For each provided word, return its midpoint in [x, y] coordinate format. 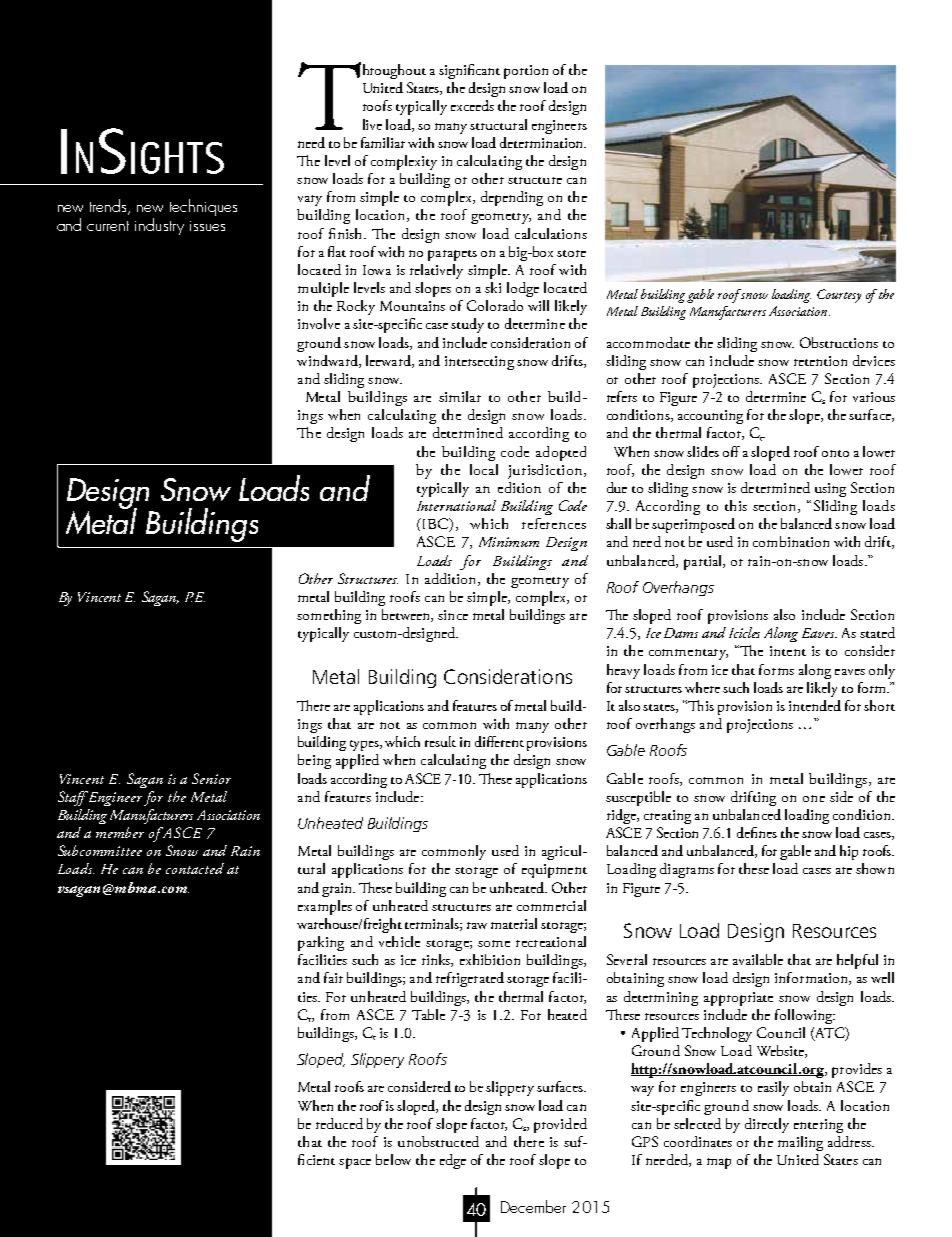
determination [542, 142]
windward [328, 361]
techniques [203, 207]
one [814, 798]
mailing [800, 1143]
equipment [554, 871]
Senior [211, 778]
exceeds [472, 105]
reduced [339, 1123]
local [484, 469]
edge [453, 1161]
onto [835, 453]
